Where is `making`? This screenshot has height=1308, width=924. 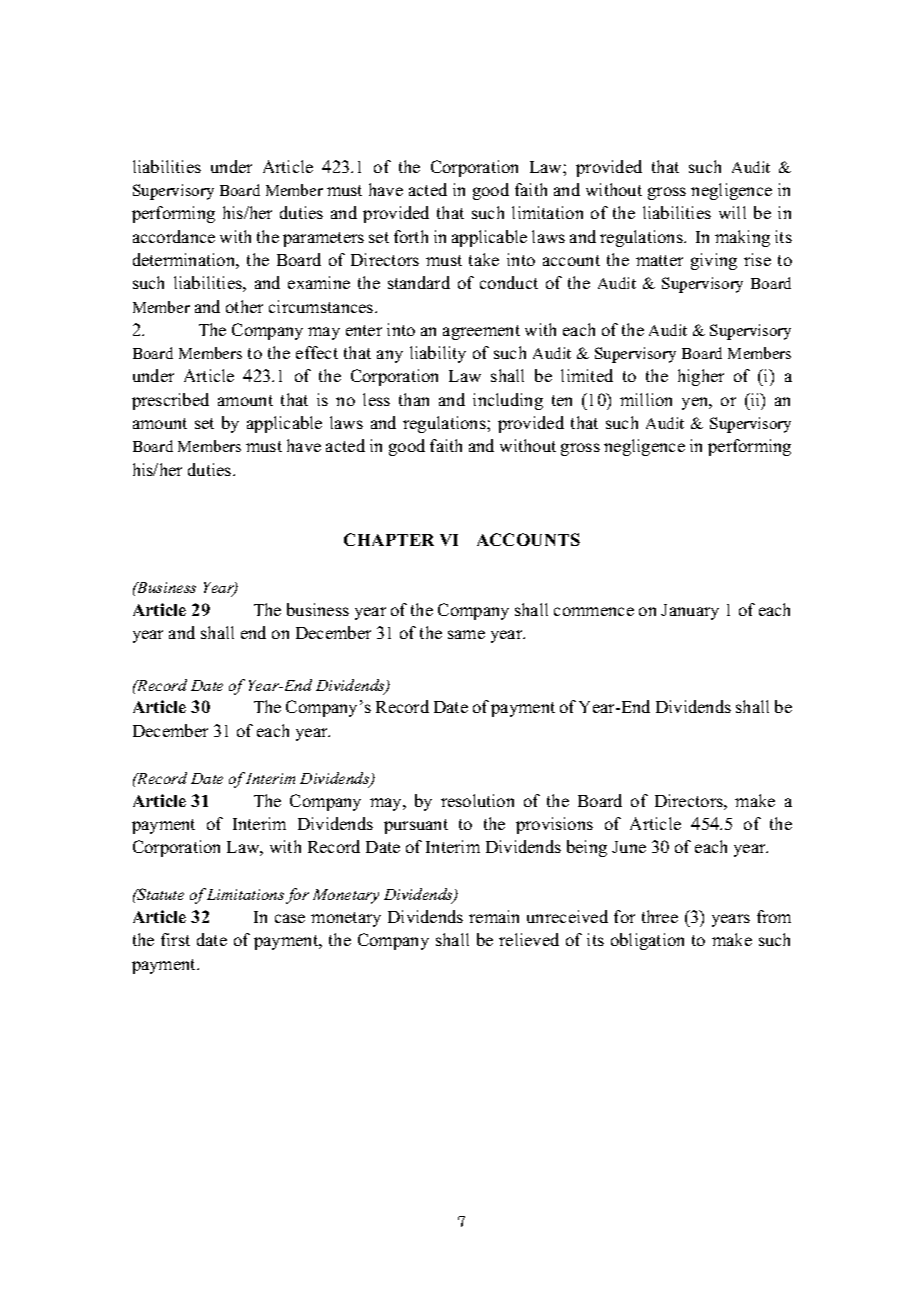
making is located at coordinates (742, 238).
